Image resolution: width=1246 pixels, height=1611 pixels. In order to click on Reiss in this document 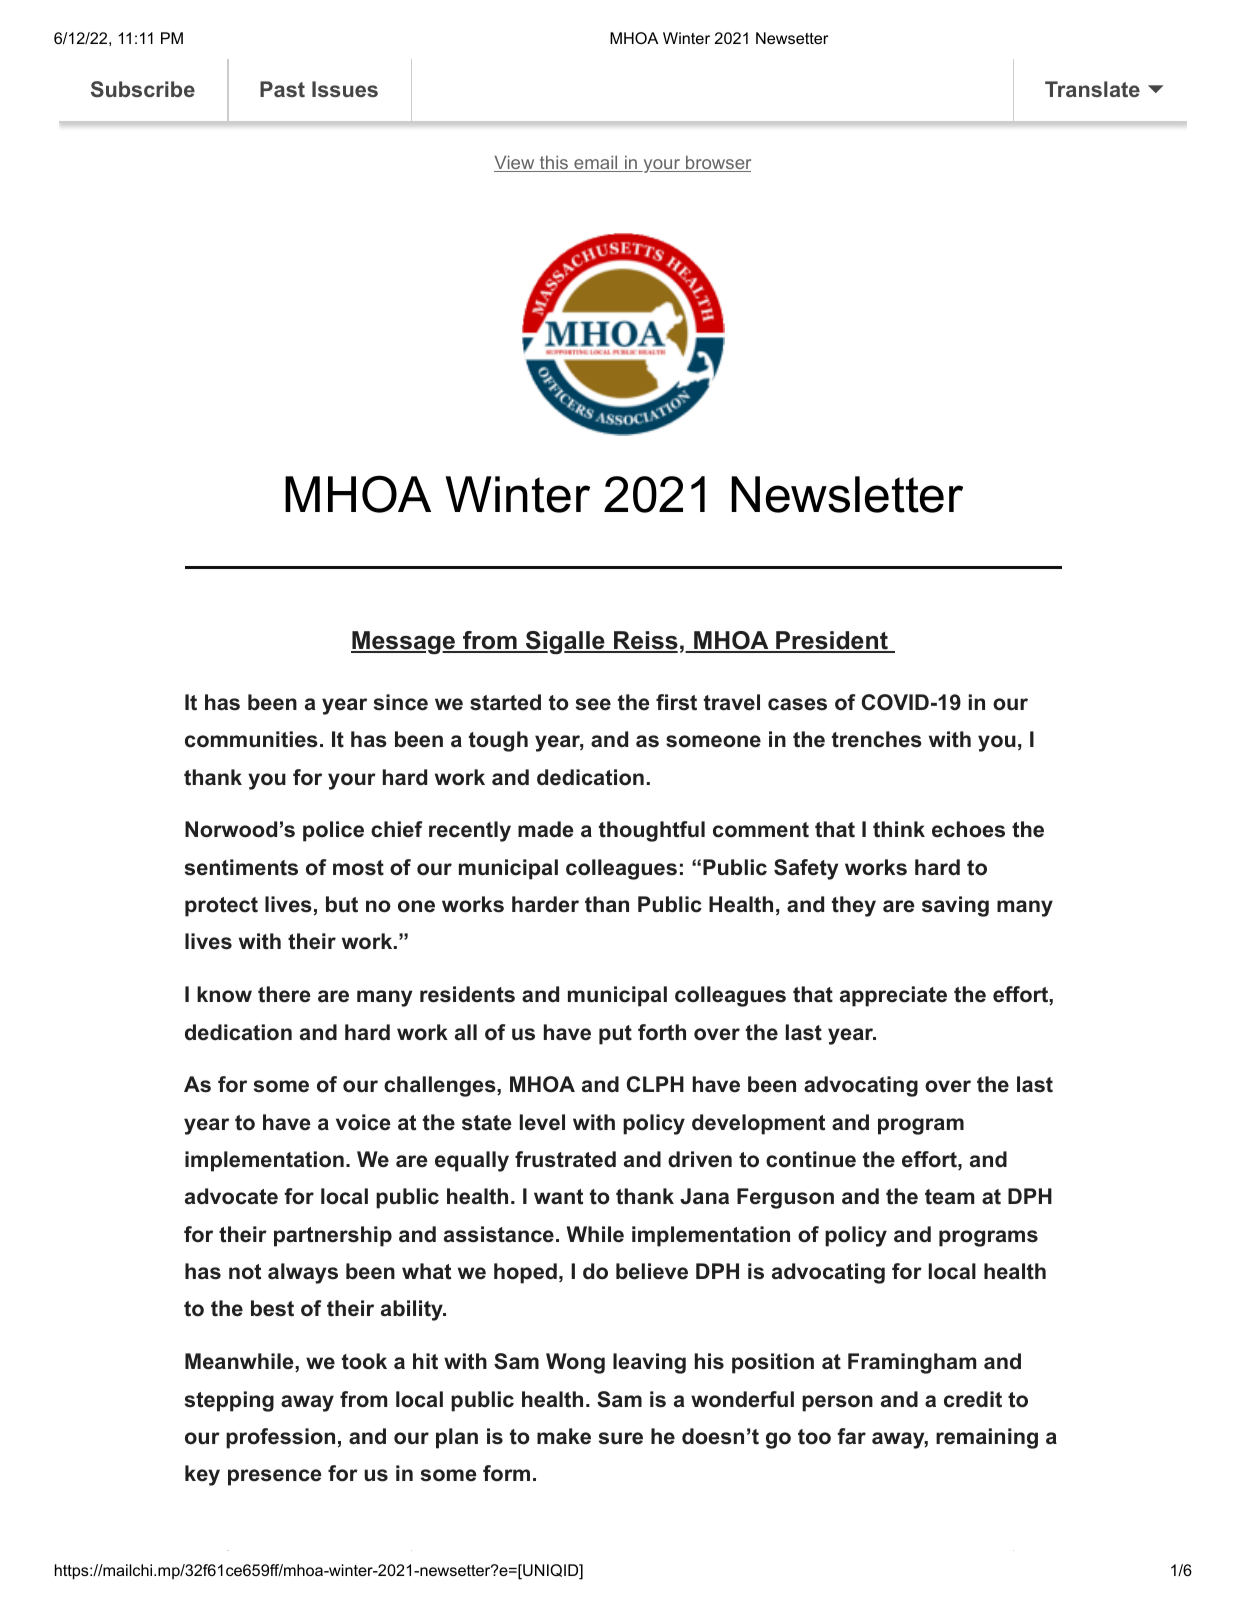, I will do `click(644, 642)`.
